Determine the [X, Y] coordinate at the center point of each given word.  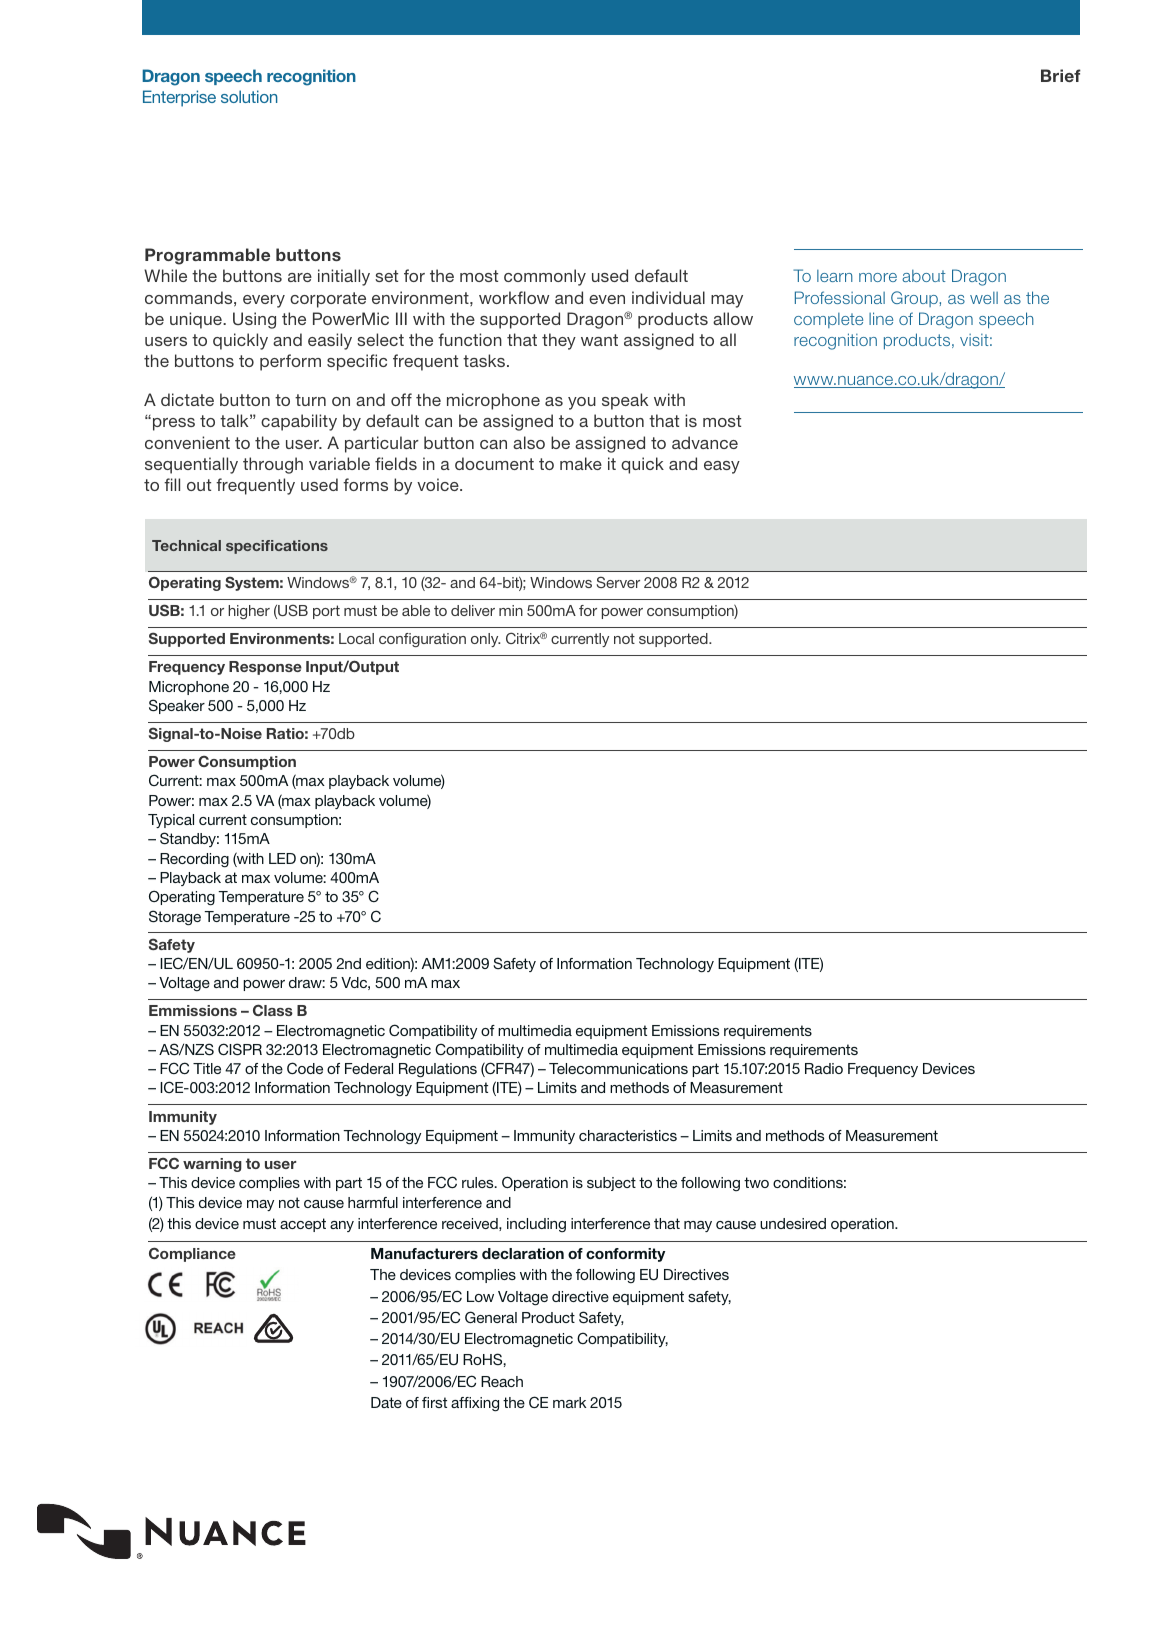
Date [386, 1402]
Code [305, 1068]
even [607, 299]
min [511, 610]
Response [265, 668]
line [881, 318]
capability [299, 422]
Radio [824, 1068]
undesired [793, 1223]
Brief [1061, 75]
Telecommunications [618, 1068]
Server [618, 582]
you [582, 403]
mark [569, 1402]
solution [249, 96]
